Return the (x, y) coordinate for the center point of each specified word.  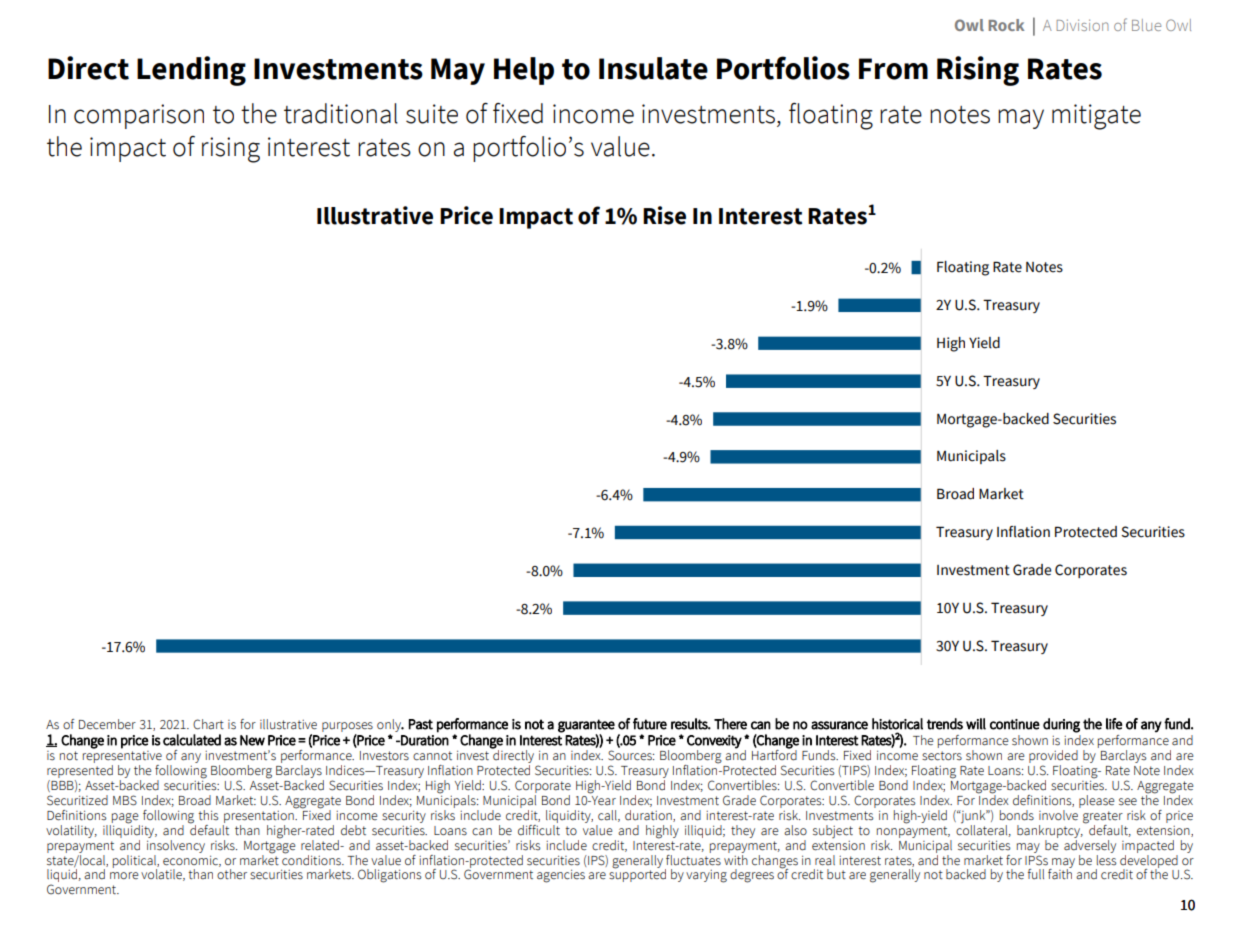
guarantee (586, 726)
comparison (139, 116)
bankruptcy (1050, 831)
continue (1015, 724)
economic (192, 861)
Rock (1006, 25)
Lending (191, 71)
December (107, 724)
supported (637, 874)
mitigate (1096, 117)
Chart (208, 724)
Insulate (653, 68)
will (976, 724)
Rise (664, 215)
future (650, 724)
